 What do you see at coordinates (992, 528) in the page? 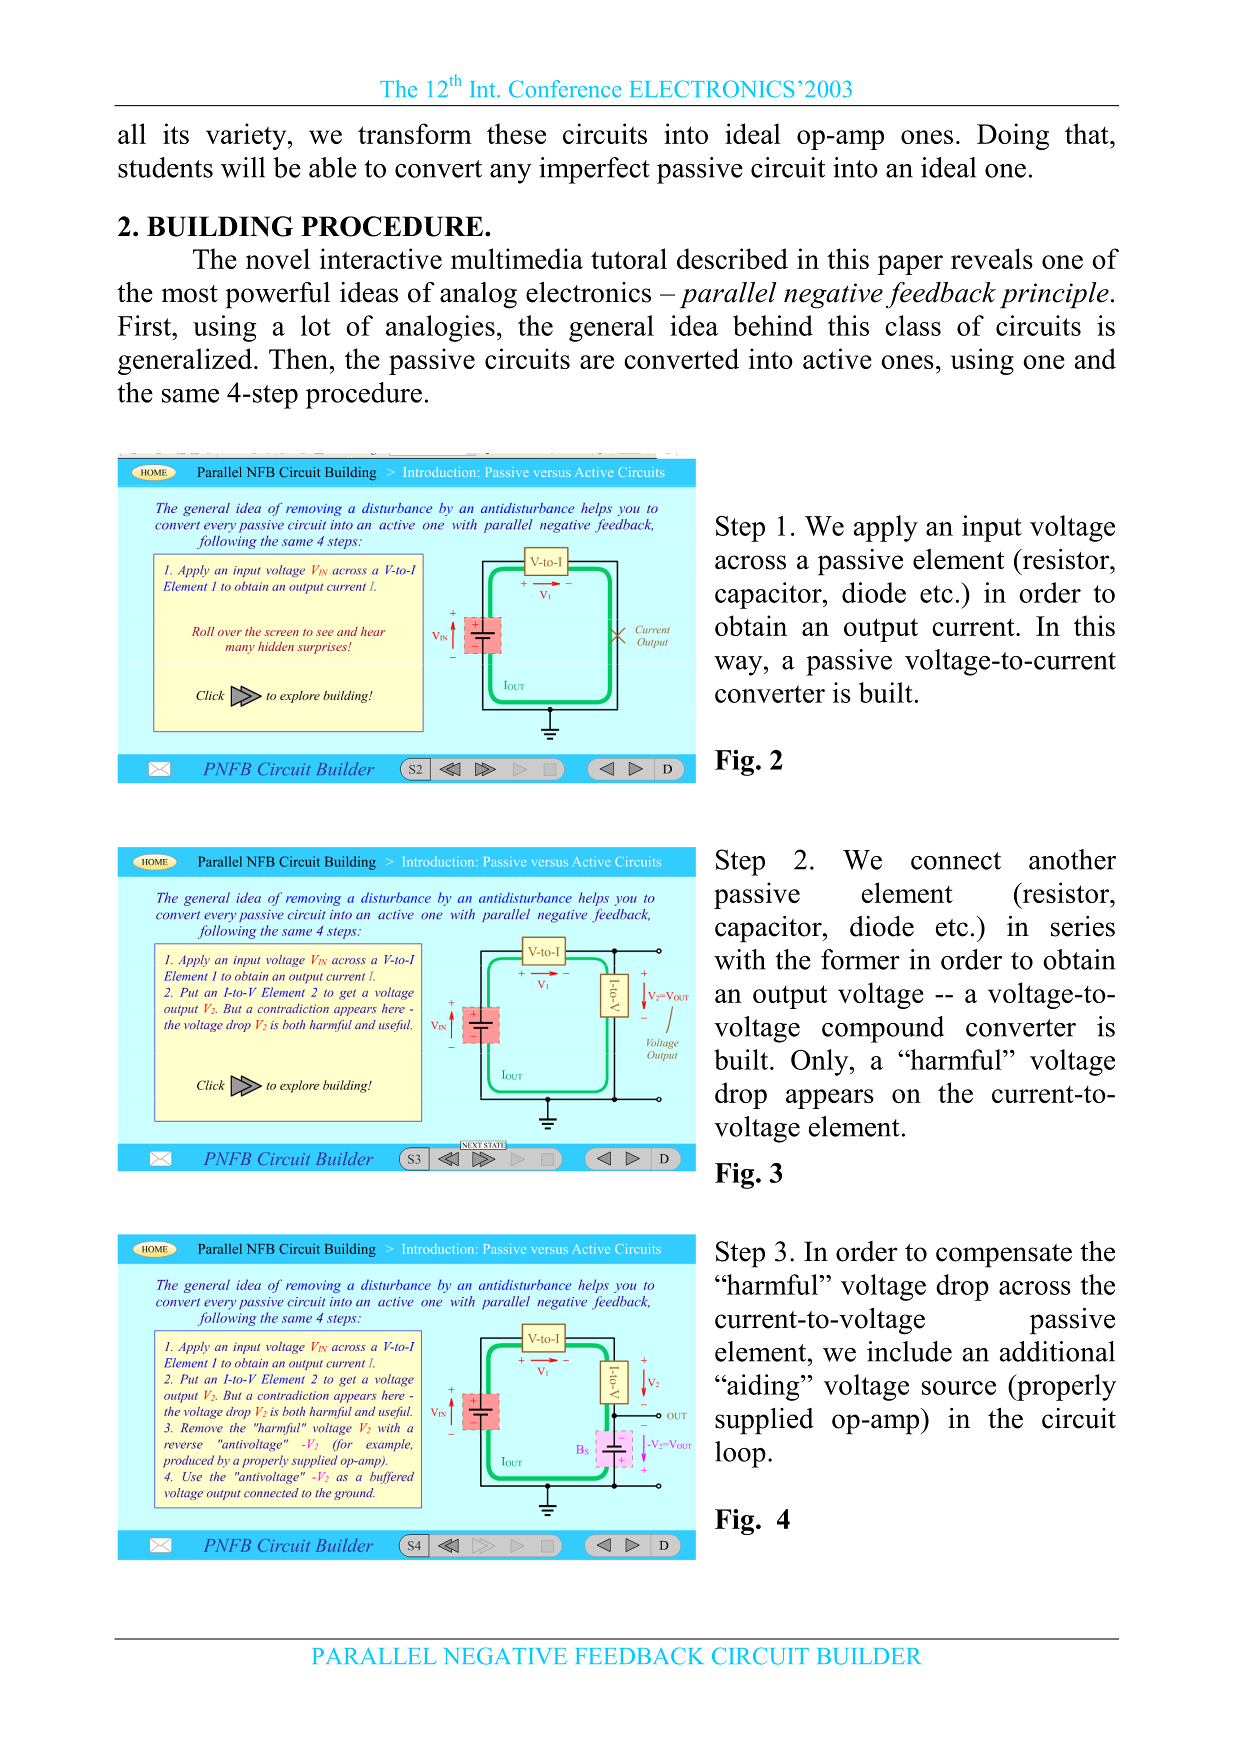
I see `input` at bounding box center [992, 528].
